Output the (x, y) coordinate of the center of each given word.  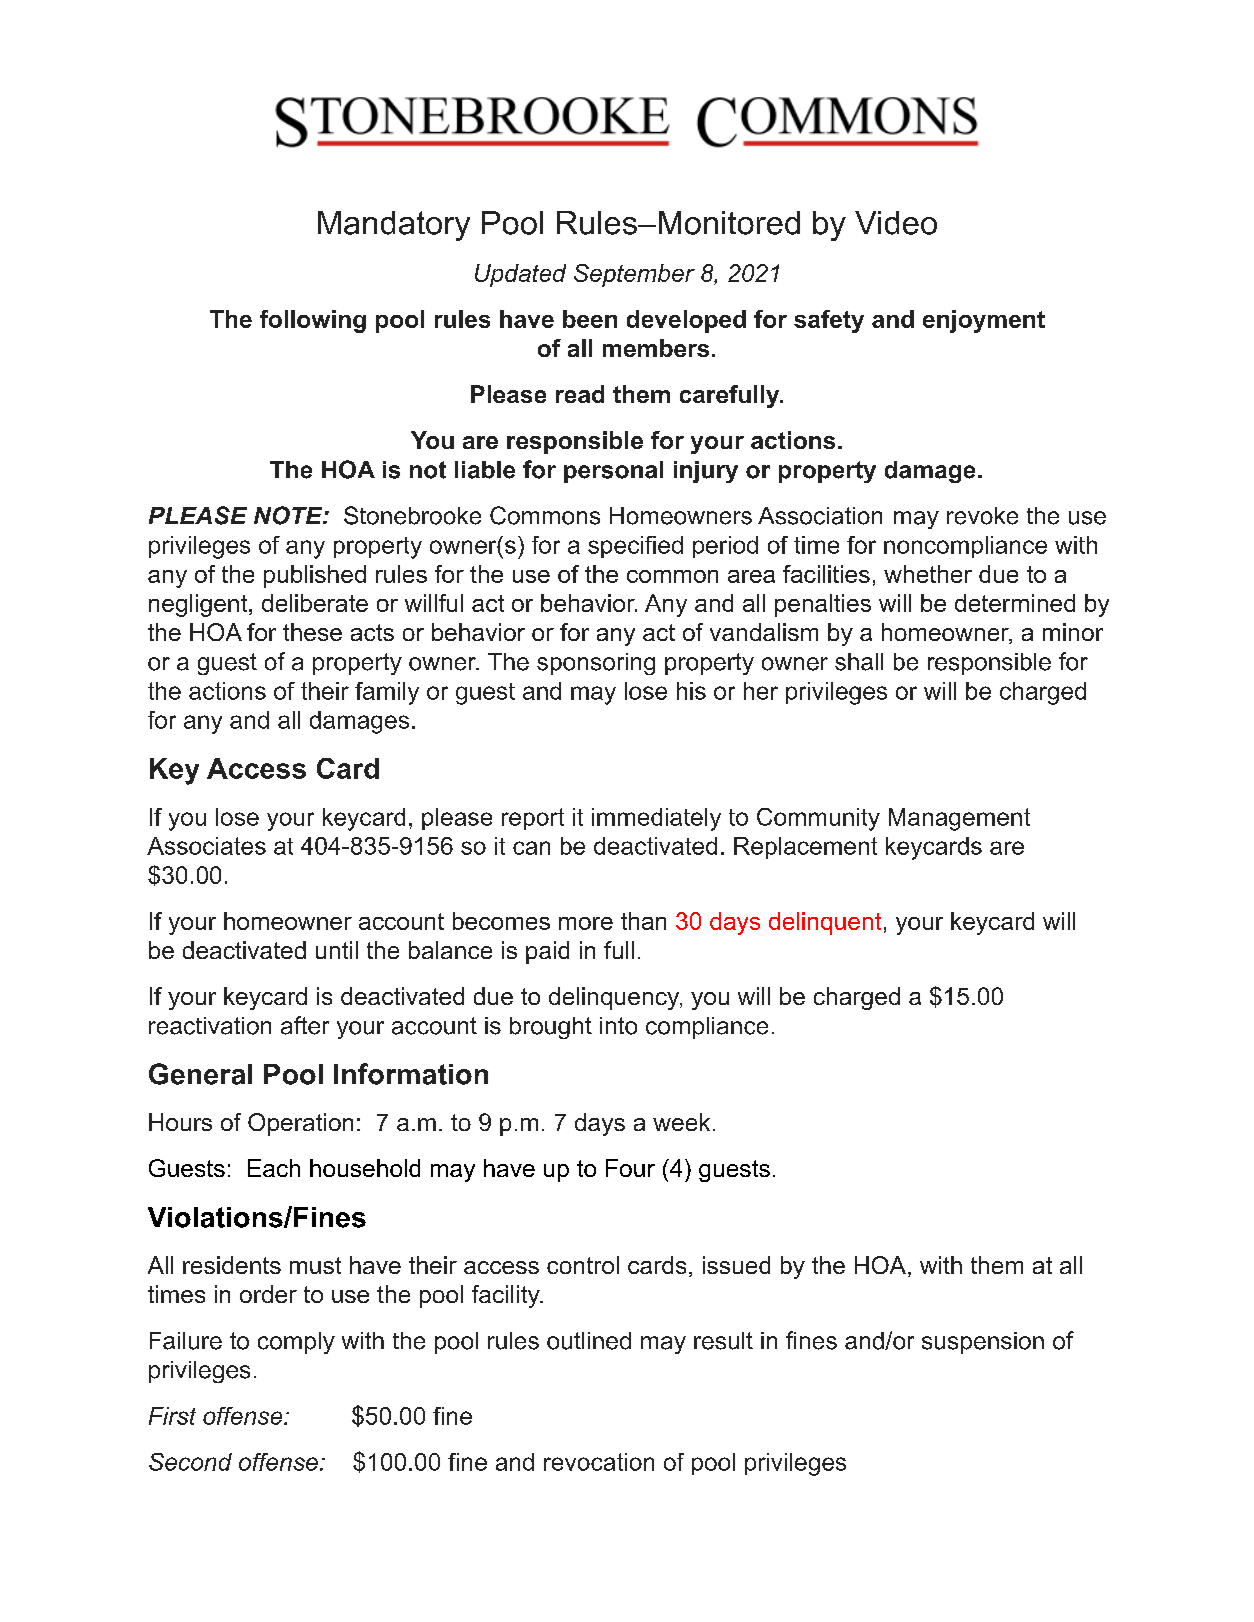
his (691, 691)
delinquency (615, 998)
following (313, 321)
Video (896, 223)
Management (959, 819)
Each (274, 1168)
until (337, 950)
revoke (982, 516)
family (387, 693)
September (634, 275)
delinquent (825, 923)
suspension (983, 1343)
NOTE (289, 515)
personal (613, 472)
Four (630, 1168)
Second (190, 1462)
